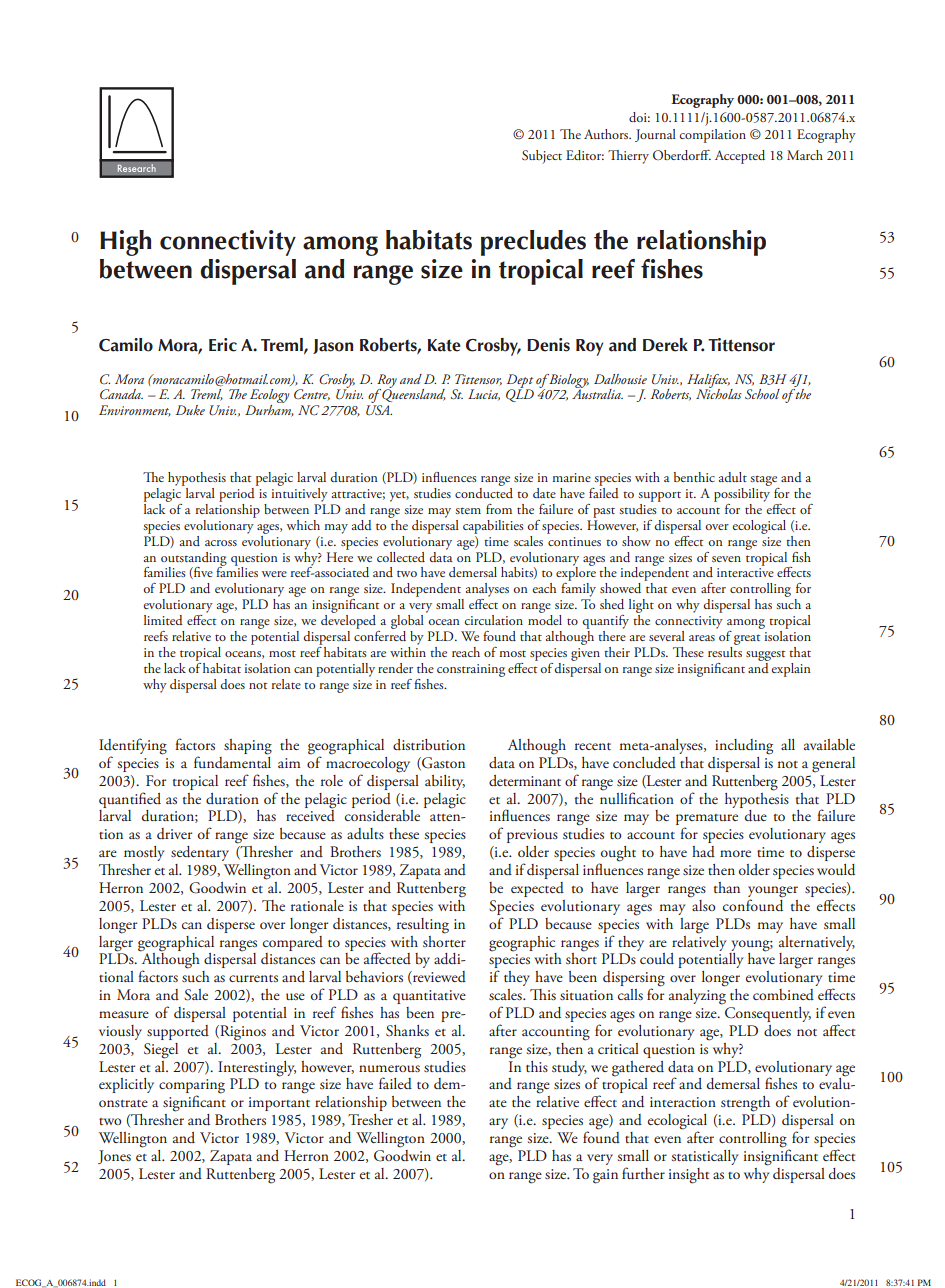 This page has height=1288, width=945. I want to click on constraining, so click(471, 670).
